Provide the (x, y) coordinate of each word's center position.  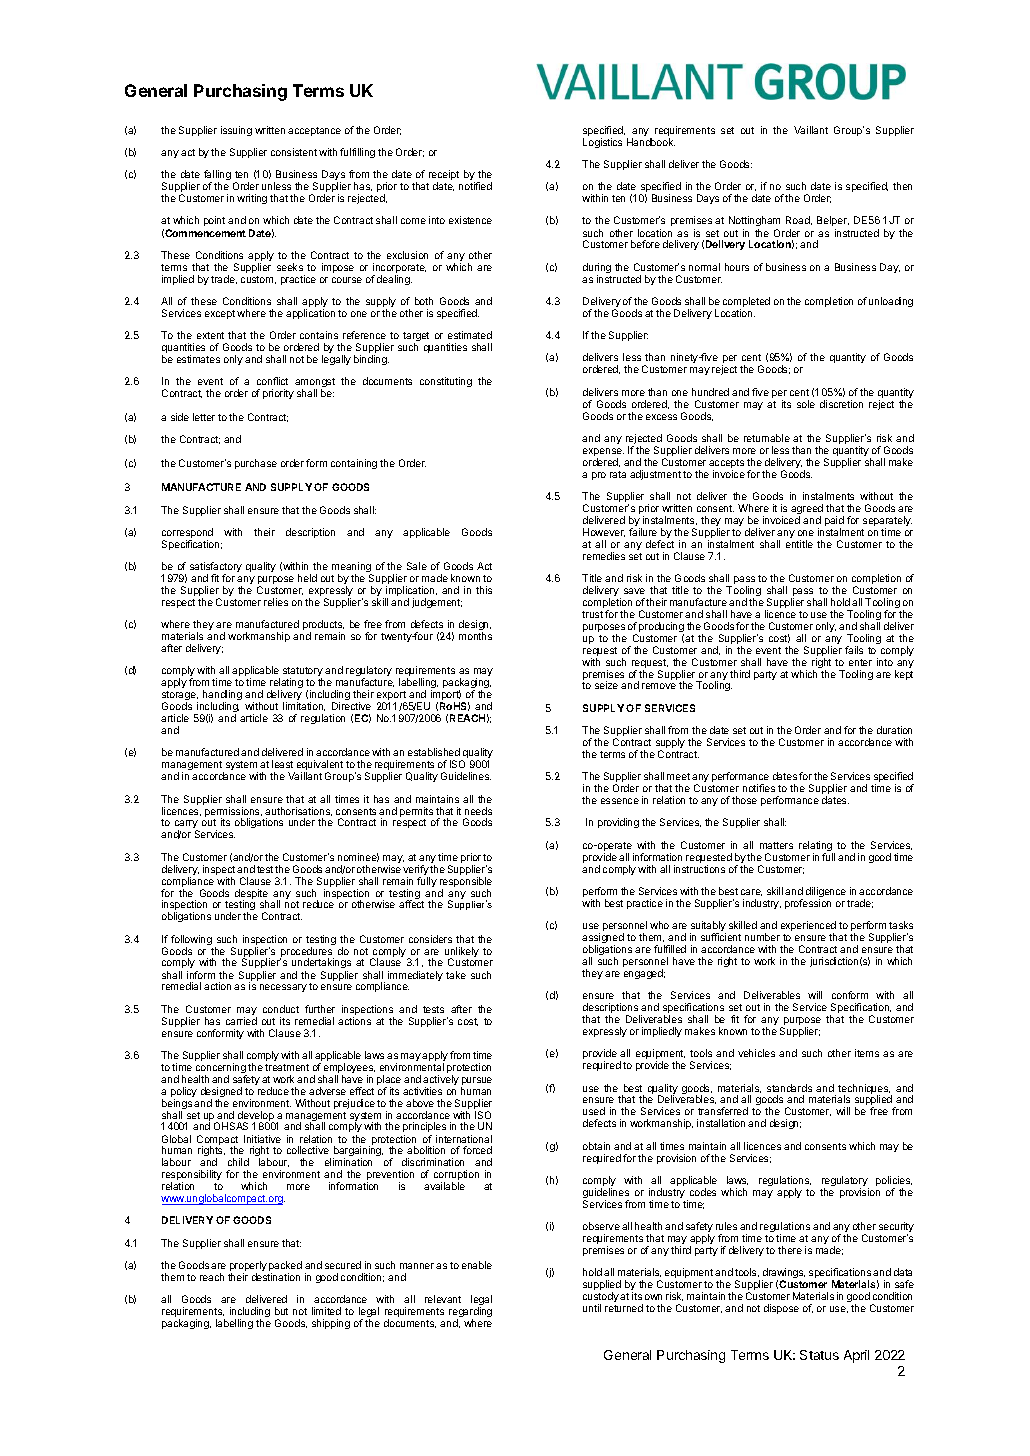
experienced (808, 927)
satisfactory (216, 568)
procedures (307, 953)
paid (834, 522)
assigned (603, 939)
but (281, 1311)
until (592, 1308)
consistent (294, 152)
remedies (604, 556)
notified (475, 186)
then (902, 186)
